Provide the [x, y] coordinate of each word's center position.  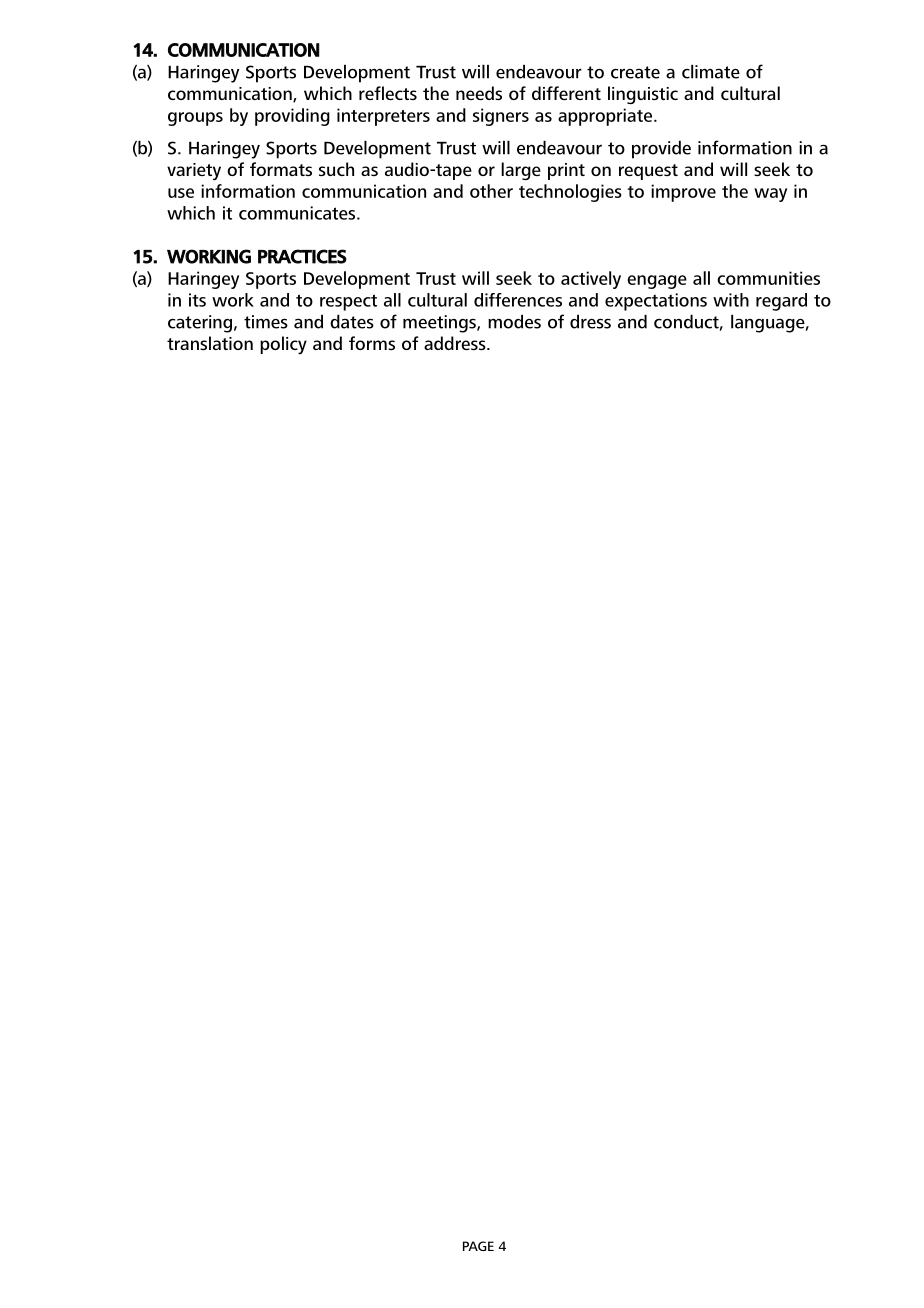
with [731, 300]
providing [292, 117]
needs [479, 93]
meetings [440, 324]
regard [781, 302]
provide [661, 150]
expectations [656, 302]
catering [200, 324]
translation [210, 343]
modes [514, 322]
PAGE [478, 1246]
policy [283, 345]
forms [372, 343]
